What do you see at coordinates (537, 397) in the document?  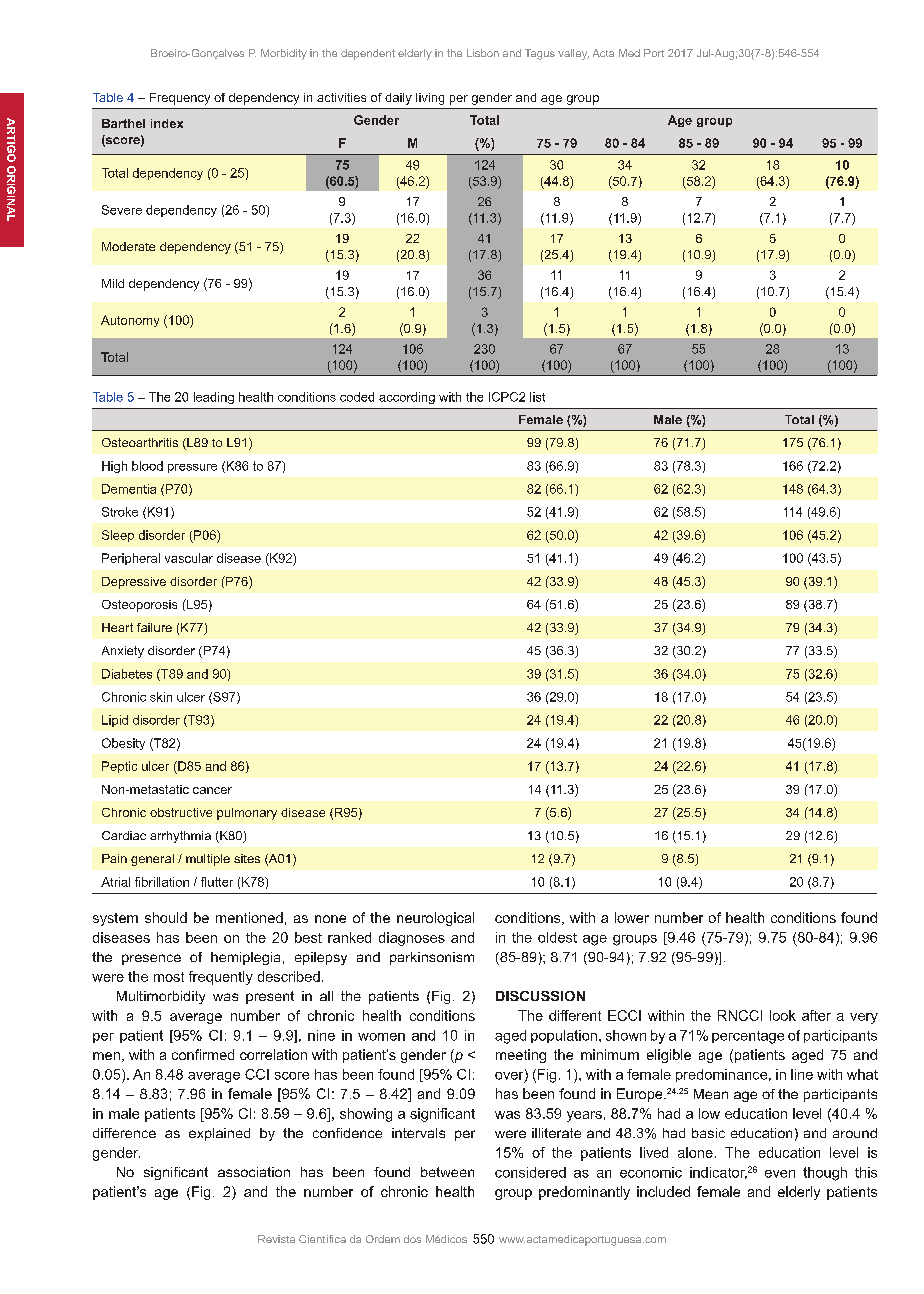 I see `list` at bounding box center [537, 397].
